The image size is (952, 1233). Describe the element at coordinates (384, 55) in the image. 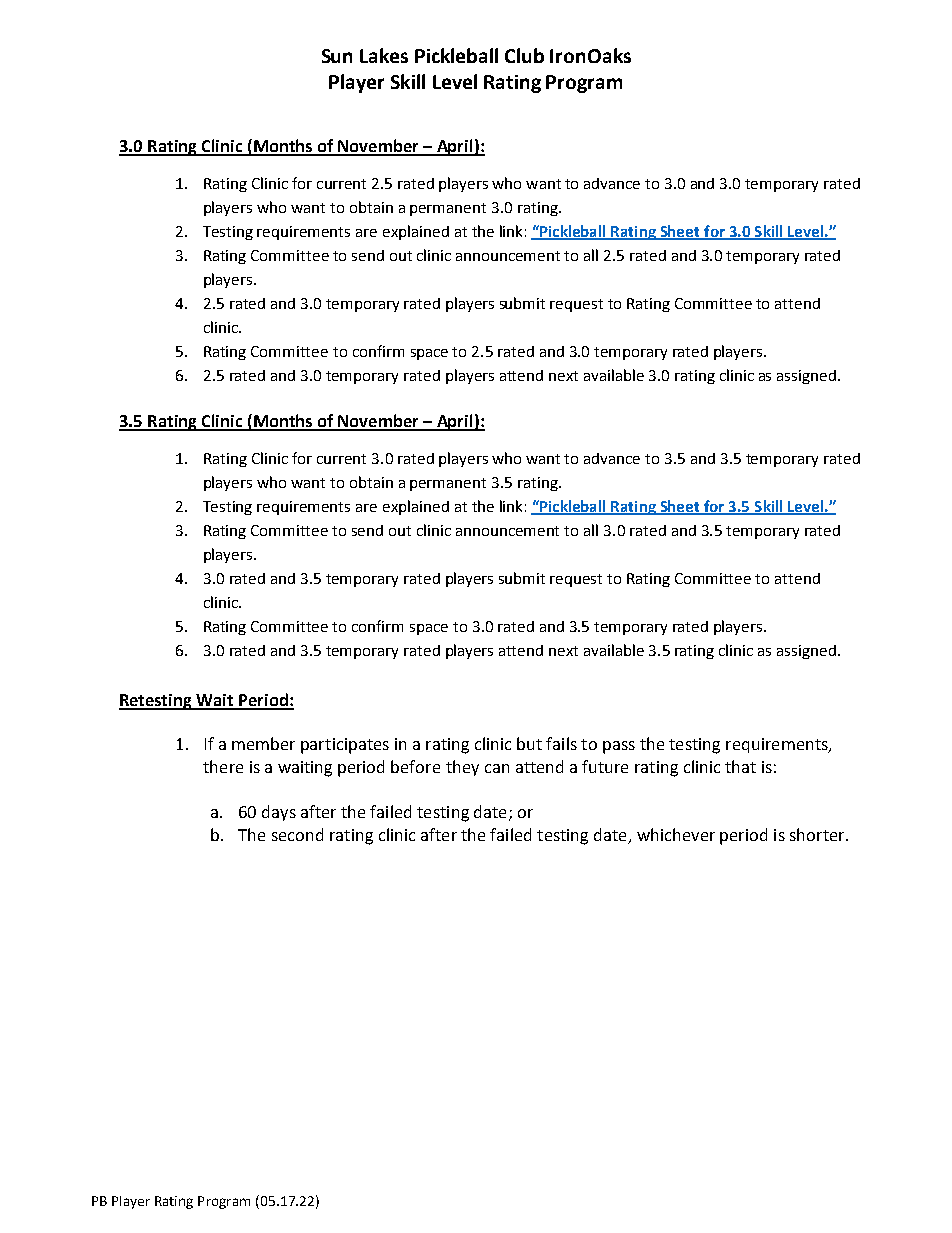

I see `Lakes` at that location.
